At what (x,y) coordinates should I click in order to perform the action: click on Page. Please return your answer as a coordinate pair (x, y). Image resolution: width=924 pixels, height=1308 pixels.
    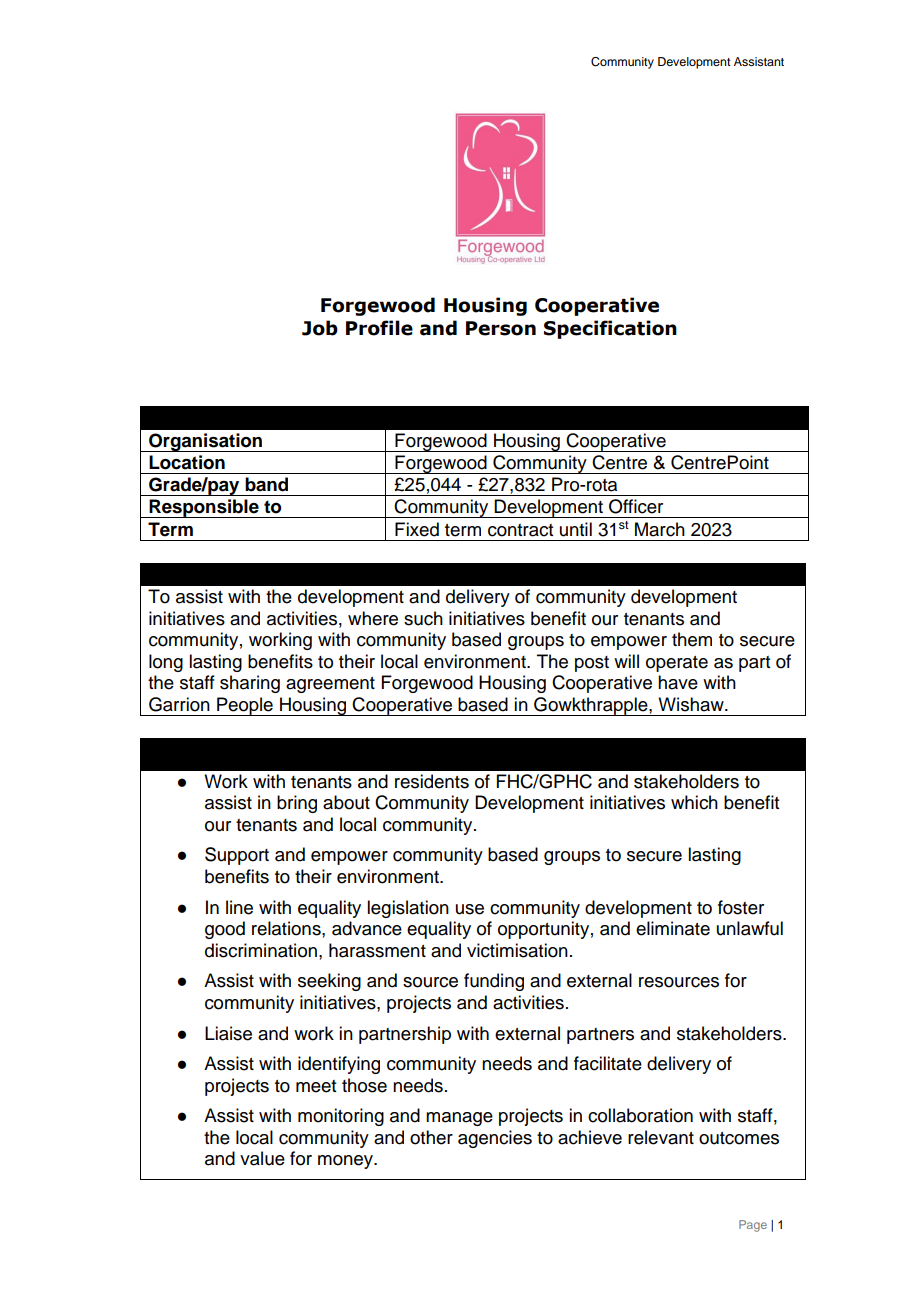
    Looking at the image, I should click on (753, 1226).
